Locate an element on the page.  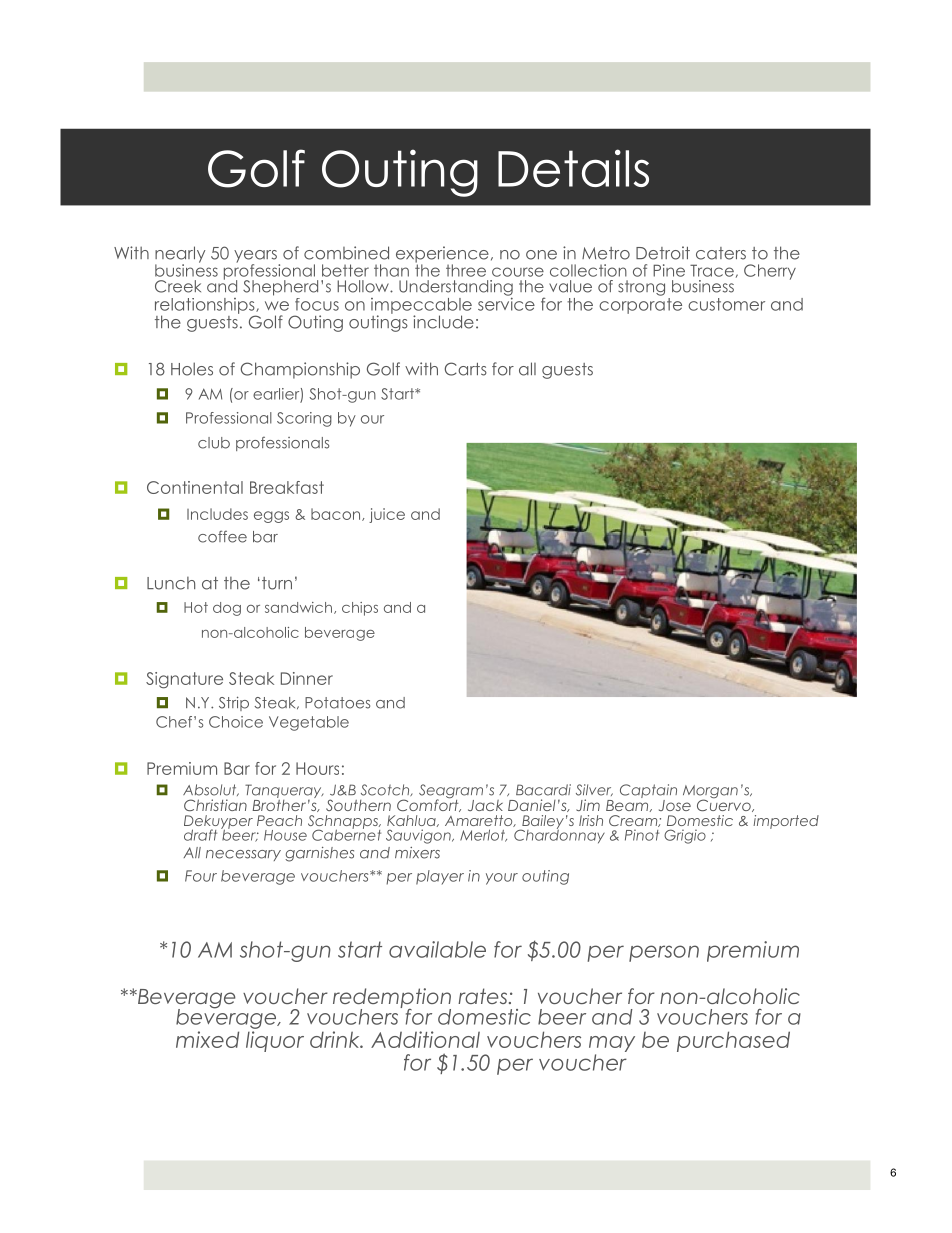
rates is located at coordinates (484, 996).
